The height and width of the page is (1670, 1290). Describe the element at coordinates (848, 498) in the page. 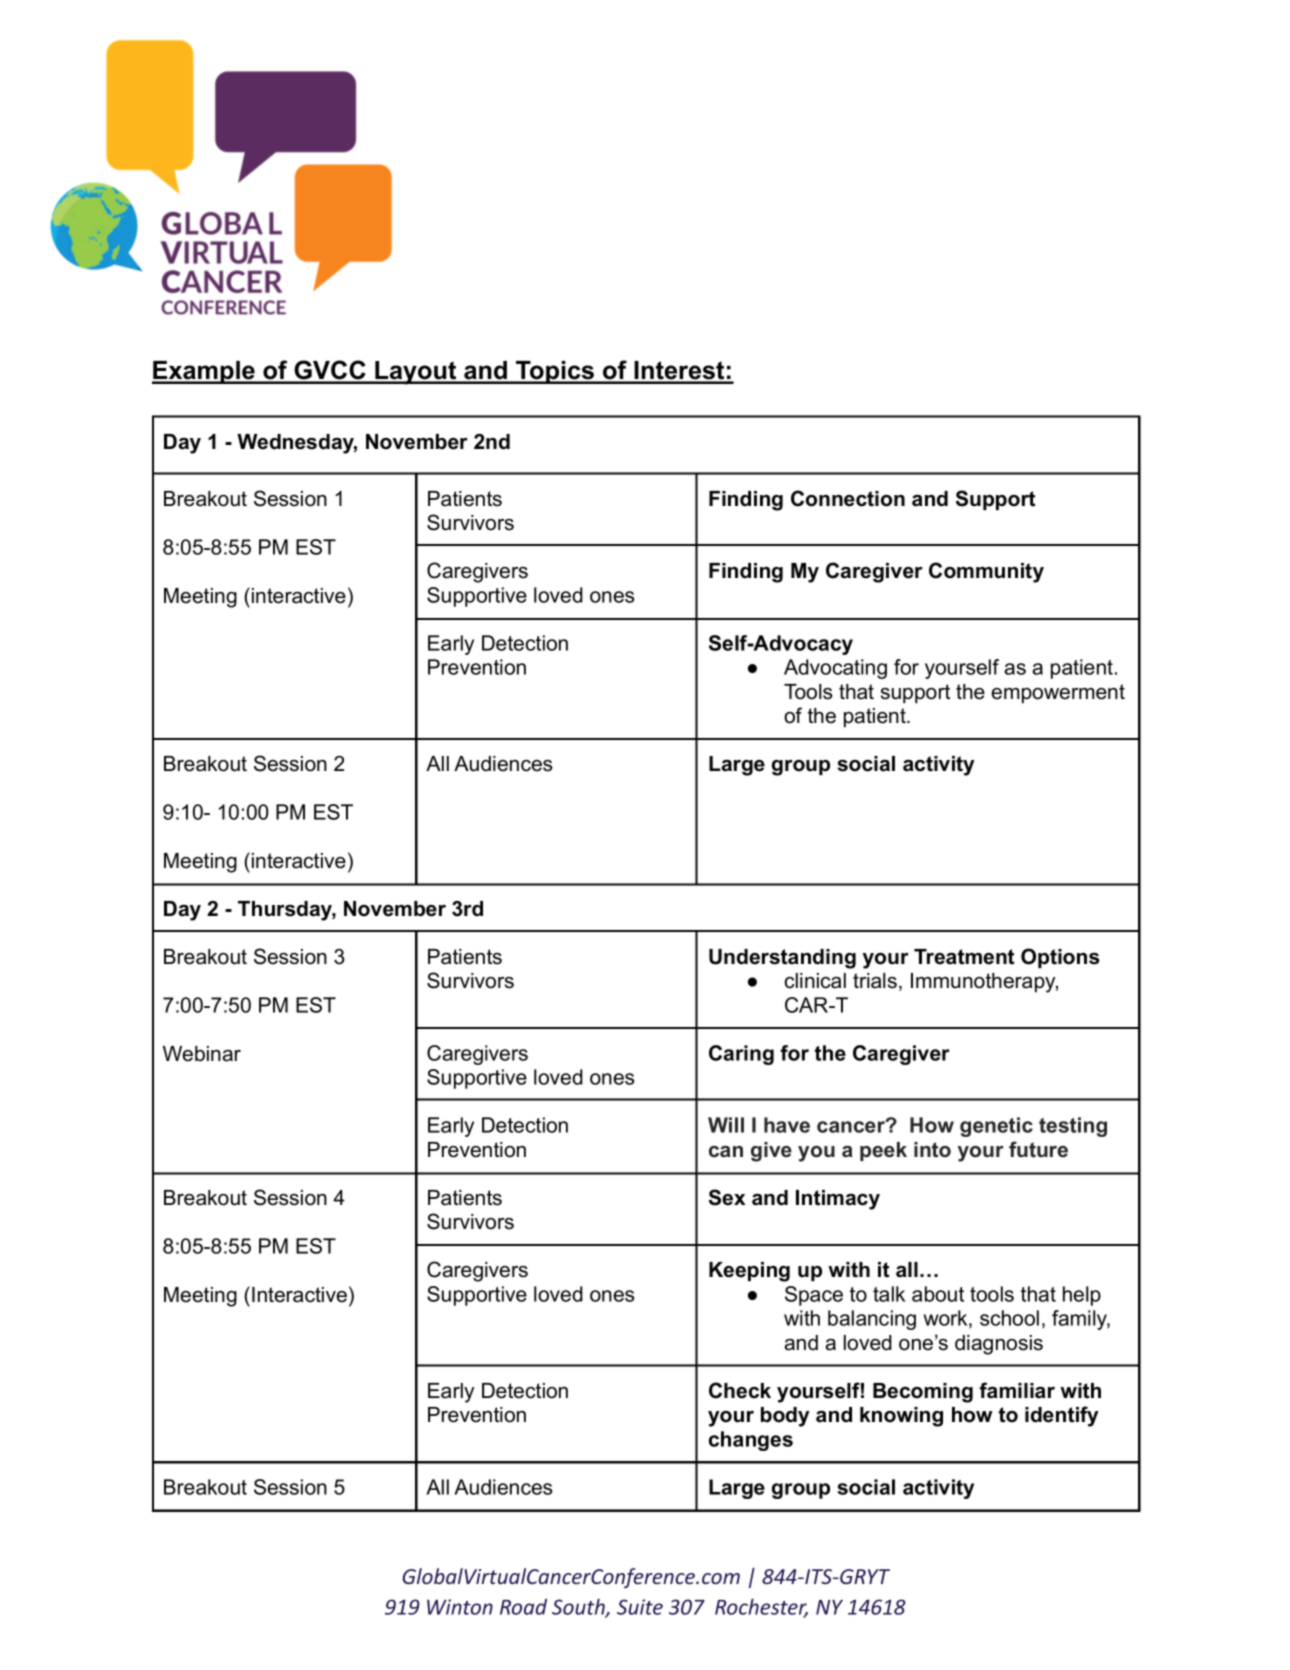

I see `Connection` at that location.
